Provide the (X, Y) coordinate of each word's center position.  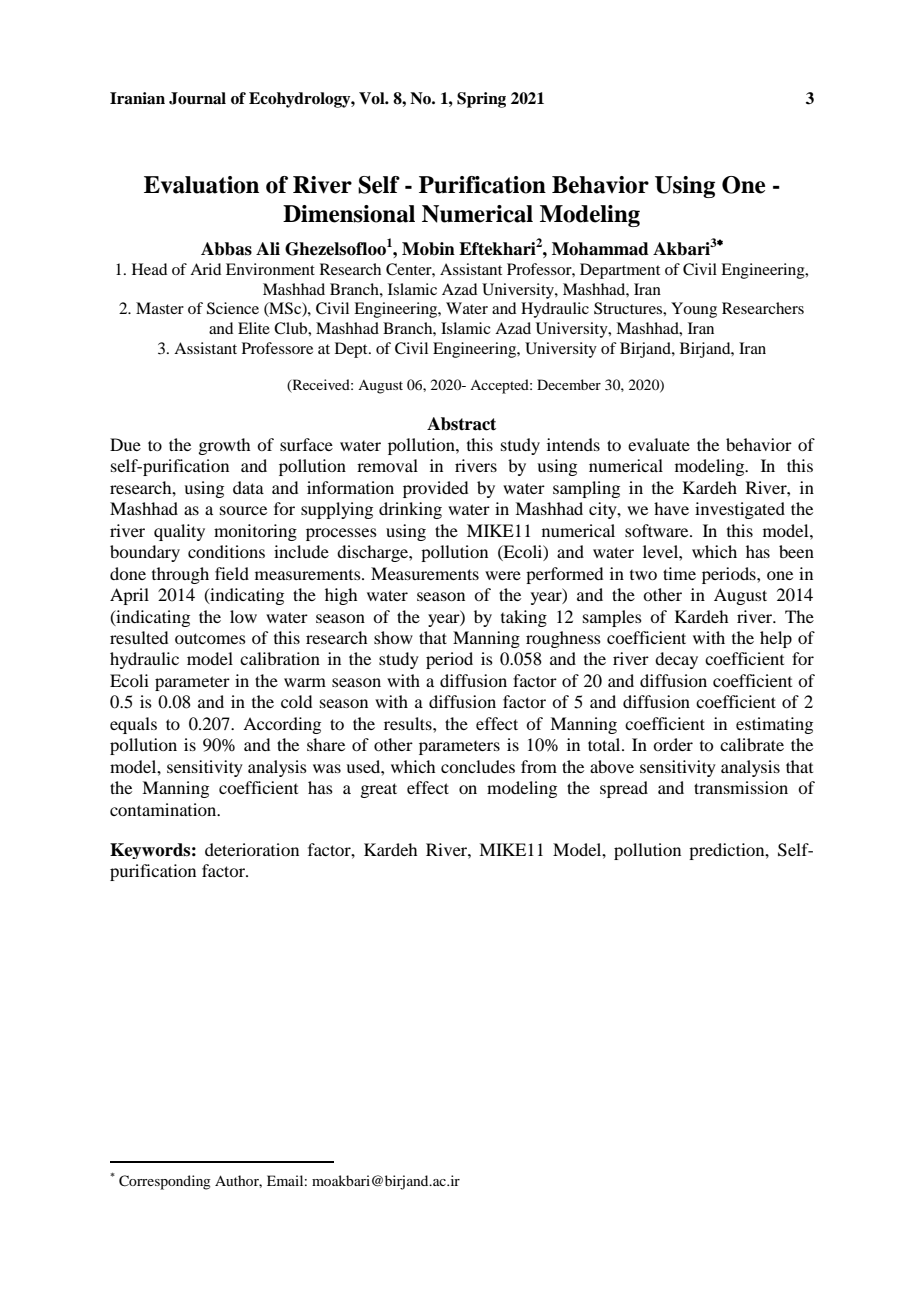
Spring (481, 100)
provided (435, 489)
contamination (164, 809)
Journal (197, 98)
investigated (740, 510)
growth (224, 446)
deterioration (252, 849)
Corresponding (165, 1182)
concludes (478, 766)
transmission (741, 787)
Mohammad (600, 249)
